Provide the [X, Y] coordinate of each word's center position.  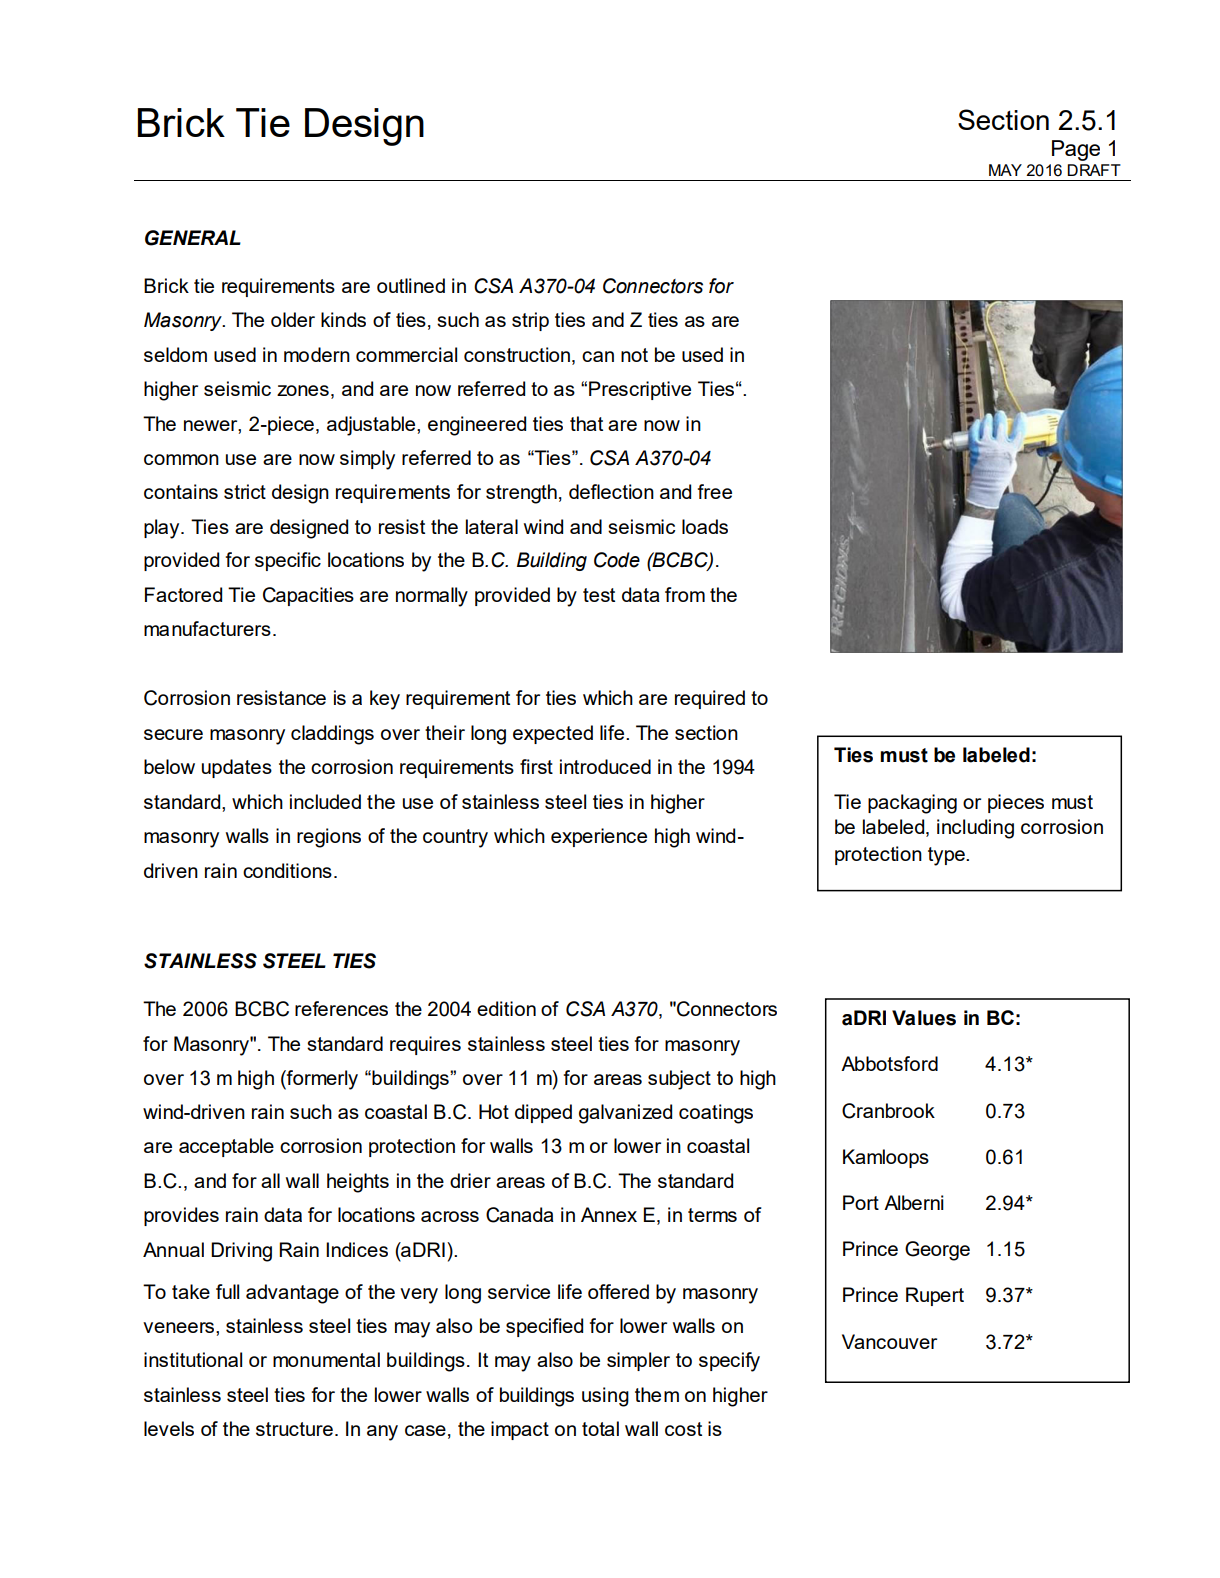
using [605, 1397]
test [599, 595]
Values [924, 1018]
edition [506, 1008]
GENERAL [193, 238]
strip [530, 321]
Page [1076, 150]
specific [288, 561]
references [341, 1008]
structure [294, 1429]
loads [705, 526]
